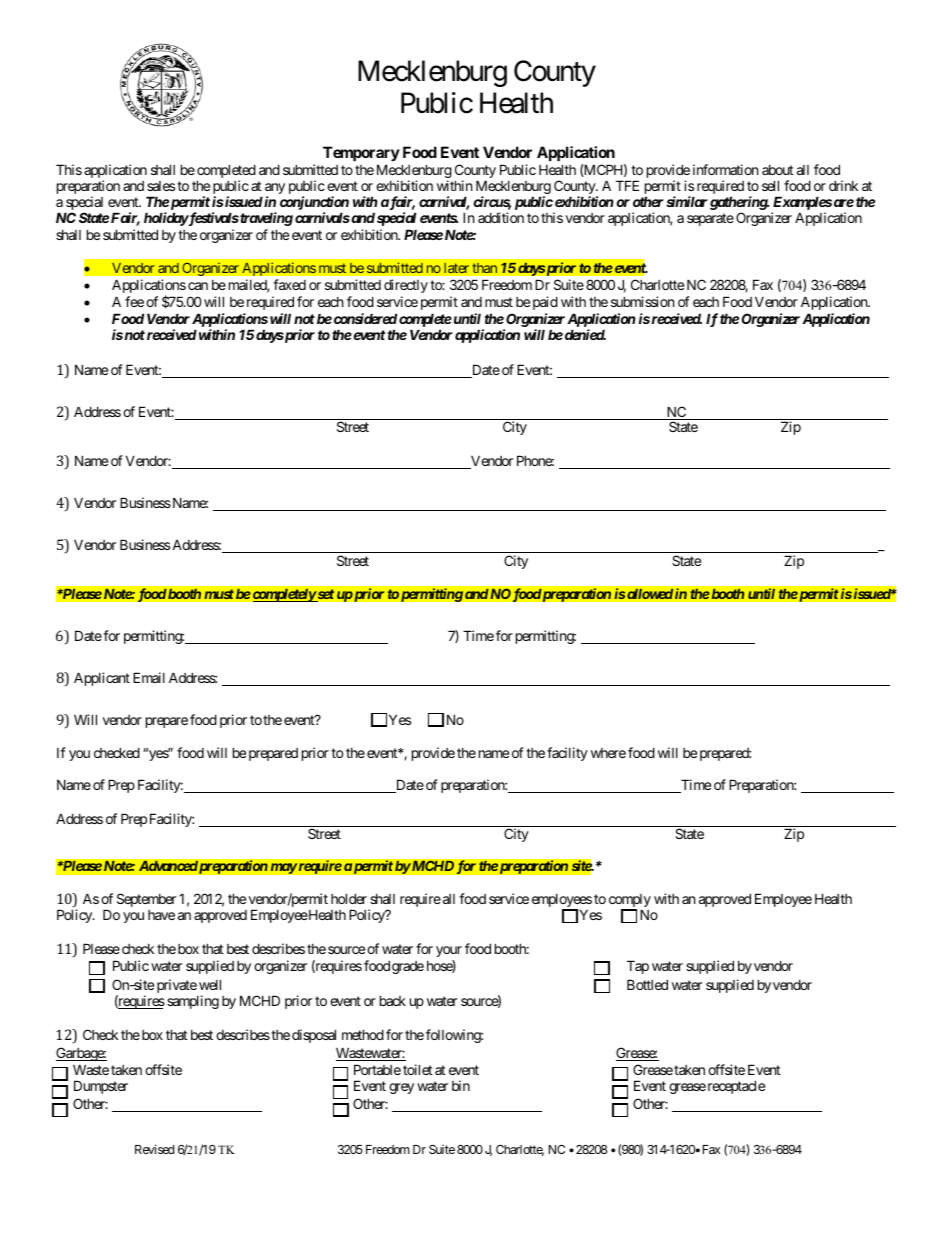 The width and height of the screenshot is (952, 1233). I want to click on Revised, so click(154, 1149).
